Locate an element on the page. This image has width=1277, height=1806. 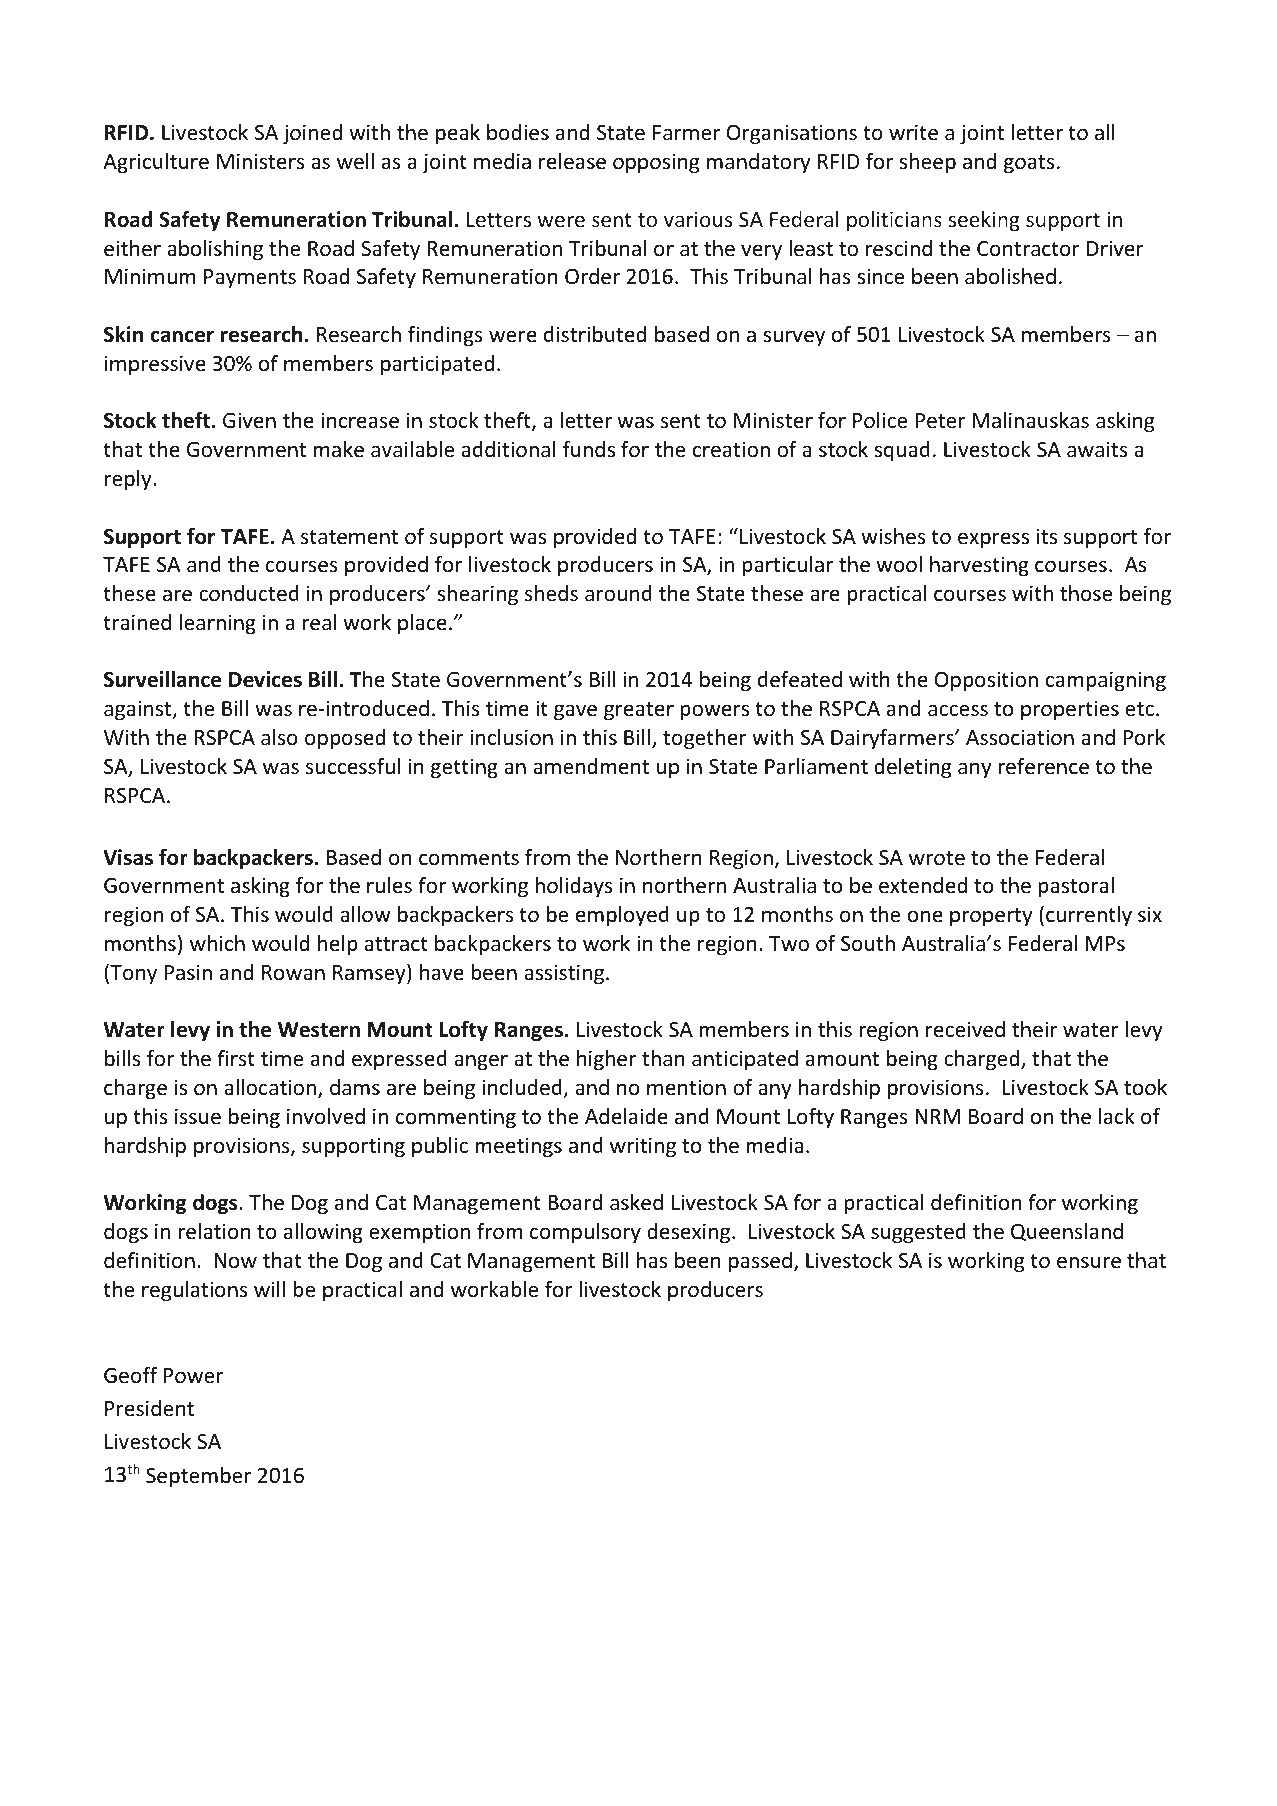
opposing is located at coordinates (656, 163).
